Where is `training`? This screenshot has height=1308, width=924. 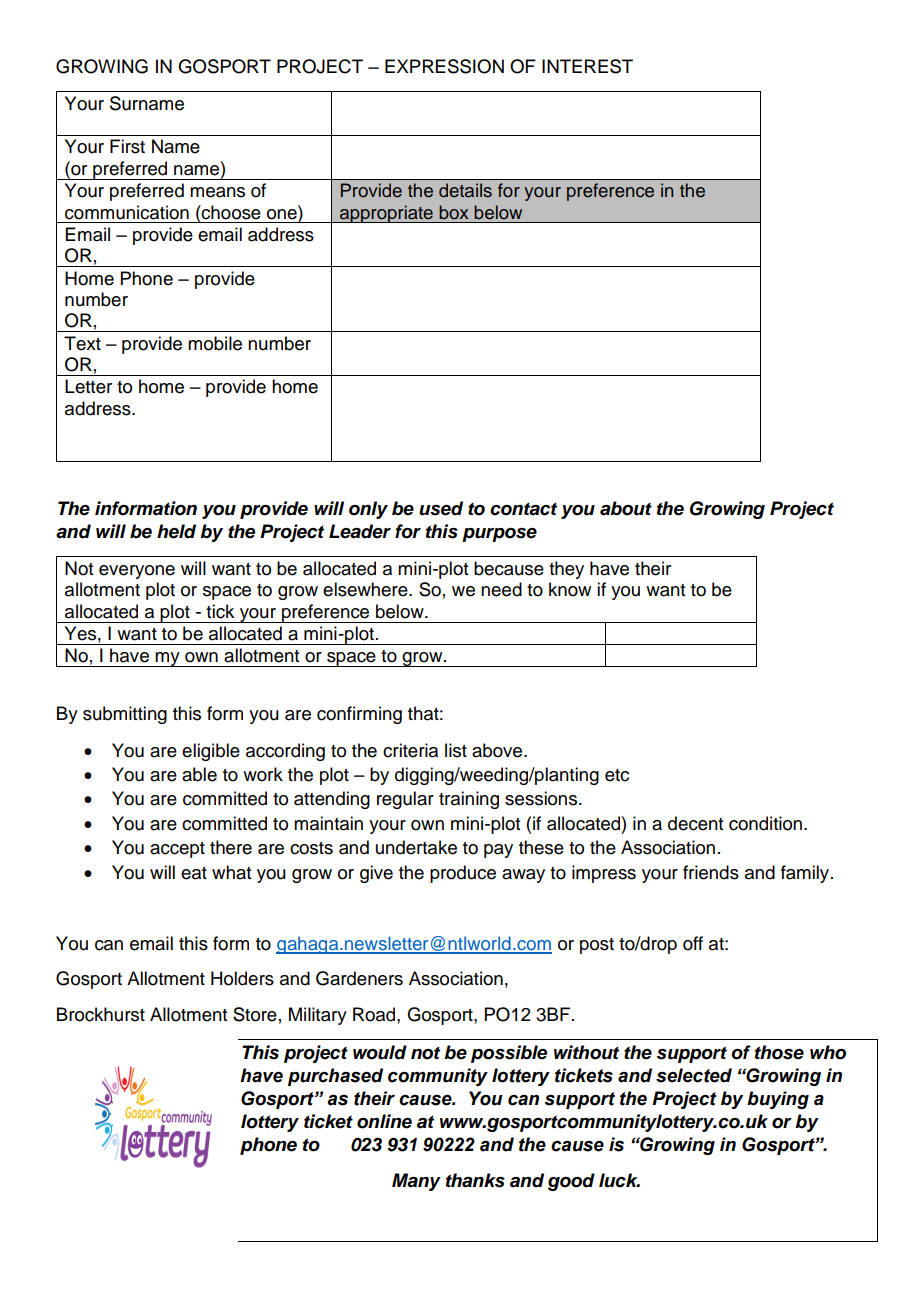
training is located at coordinates (469, 800).
